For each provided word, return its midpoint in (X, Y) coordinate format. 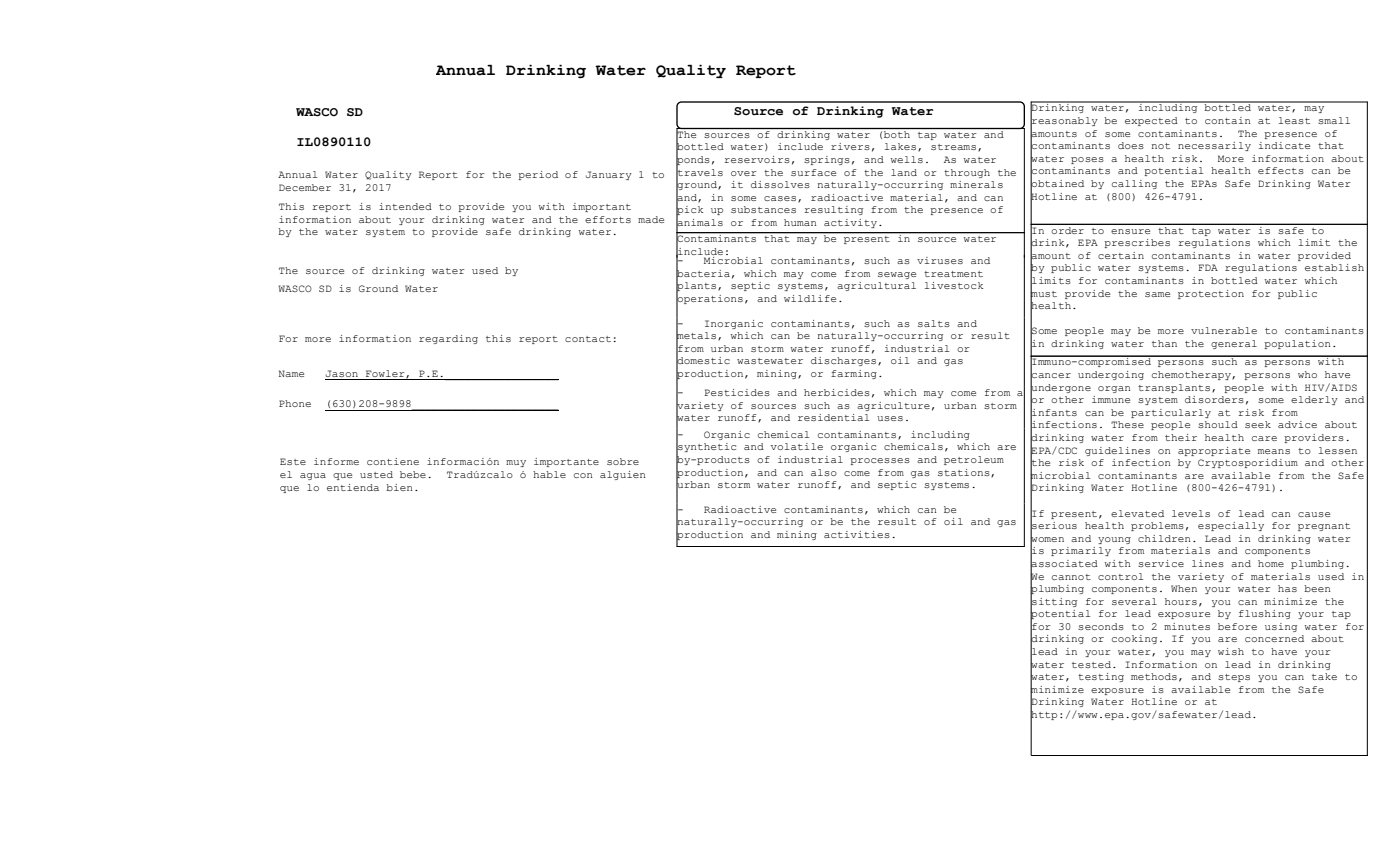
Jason (342, 373)
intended (405, 206)
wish (1231, 651)
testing (1101, 677)
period (538, 175)
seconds (1101, 626)
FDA (1208, 267)
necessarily (1214, 146)
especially (1231, 526)
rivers (850, 146)
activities (857, 534)
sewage (897, 275)
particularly (1171, 413)
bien (399, 487)
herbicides (837, 392)
